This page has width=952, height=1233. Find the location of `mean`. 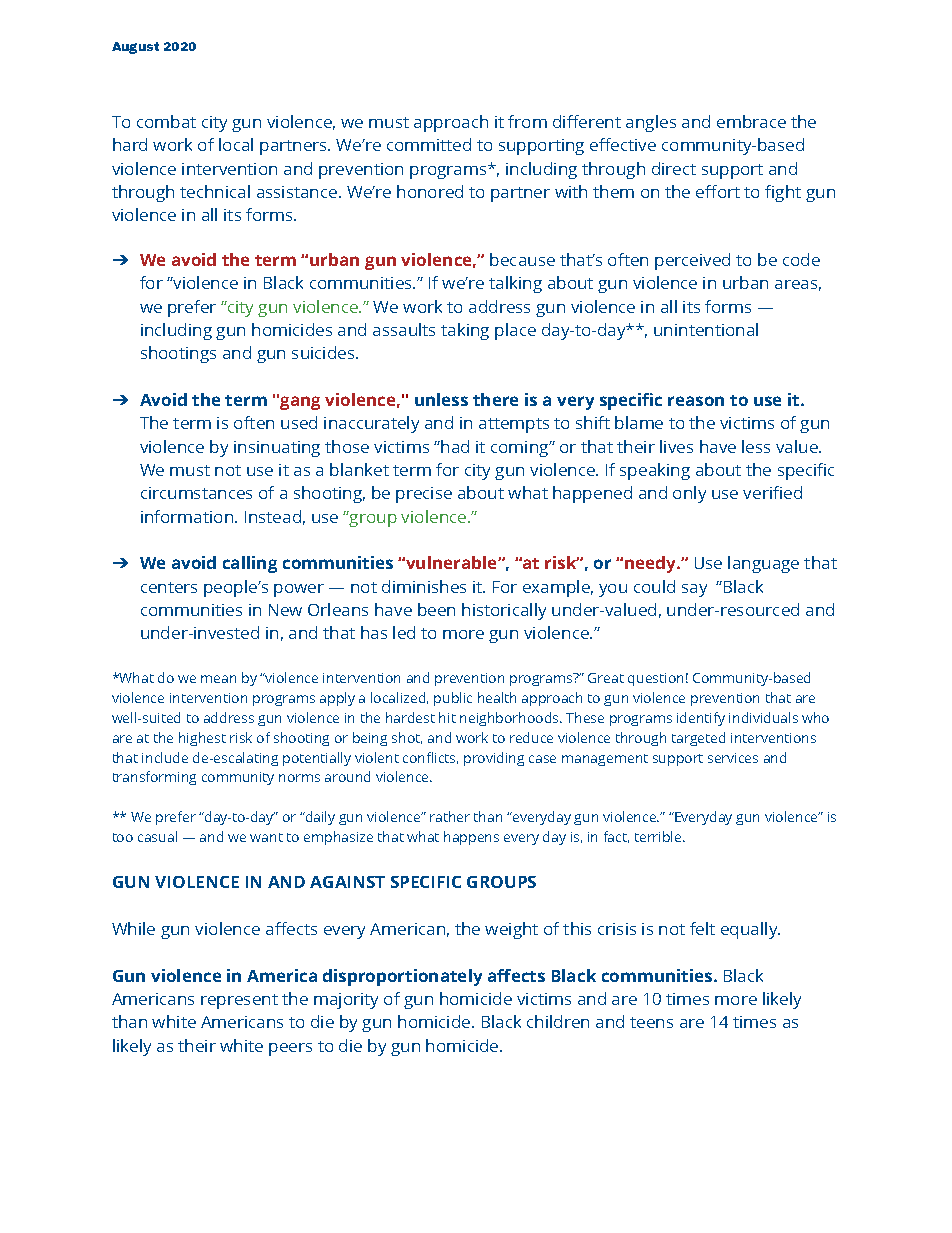

mean is located at coordinates (218, 679).
